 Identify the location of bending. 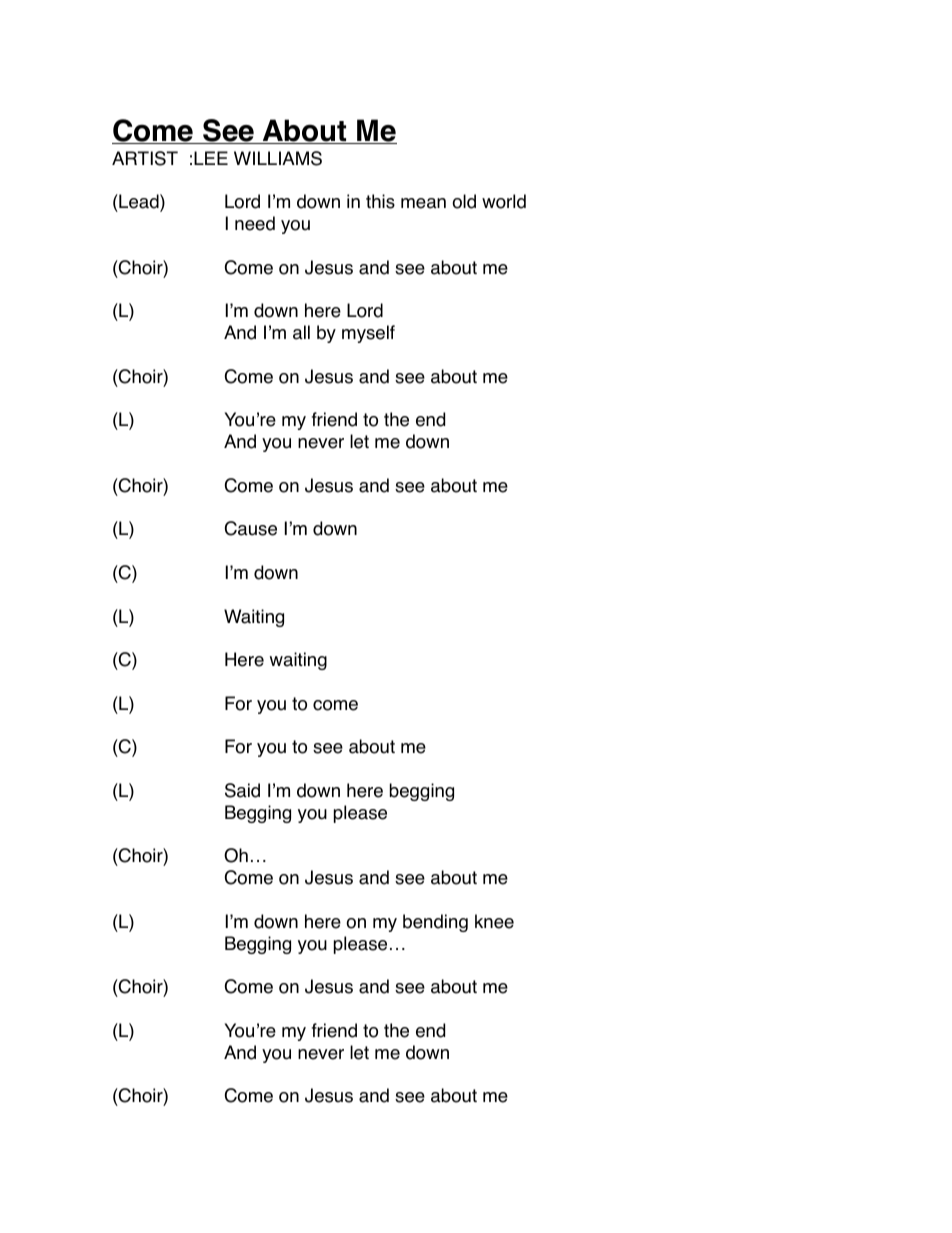
(435, 923).
